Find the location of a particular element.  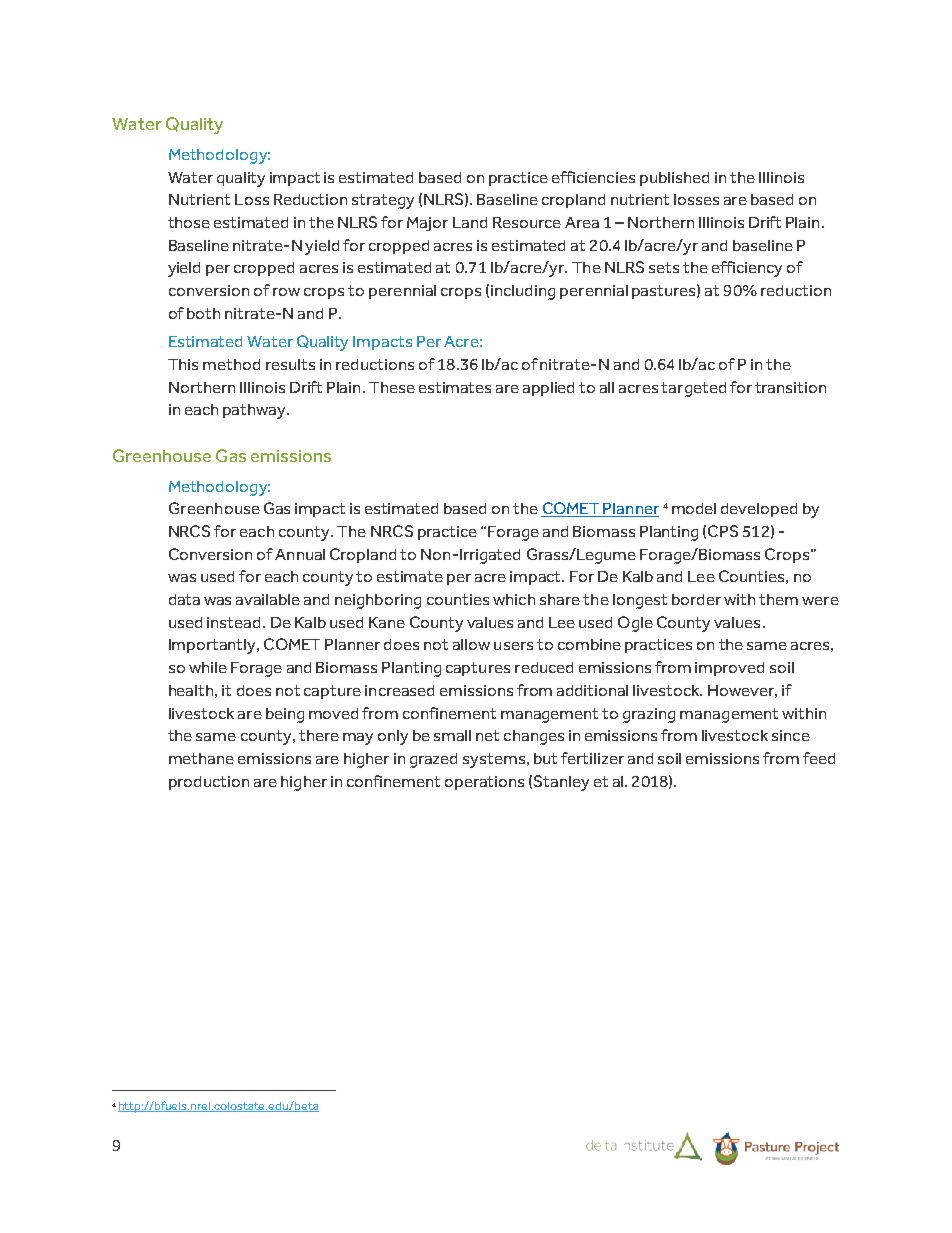

Resource is located at coordinates (527, 222).
